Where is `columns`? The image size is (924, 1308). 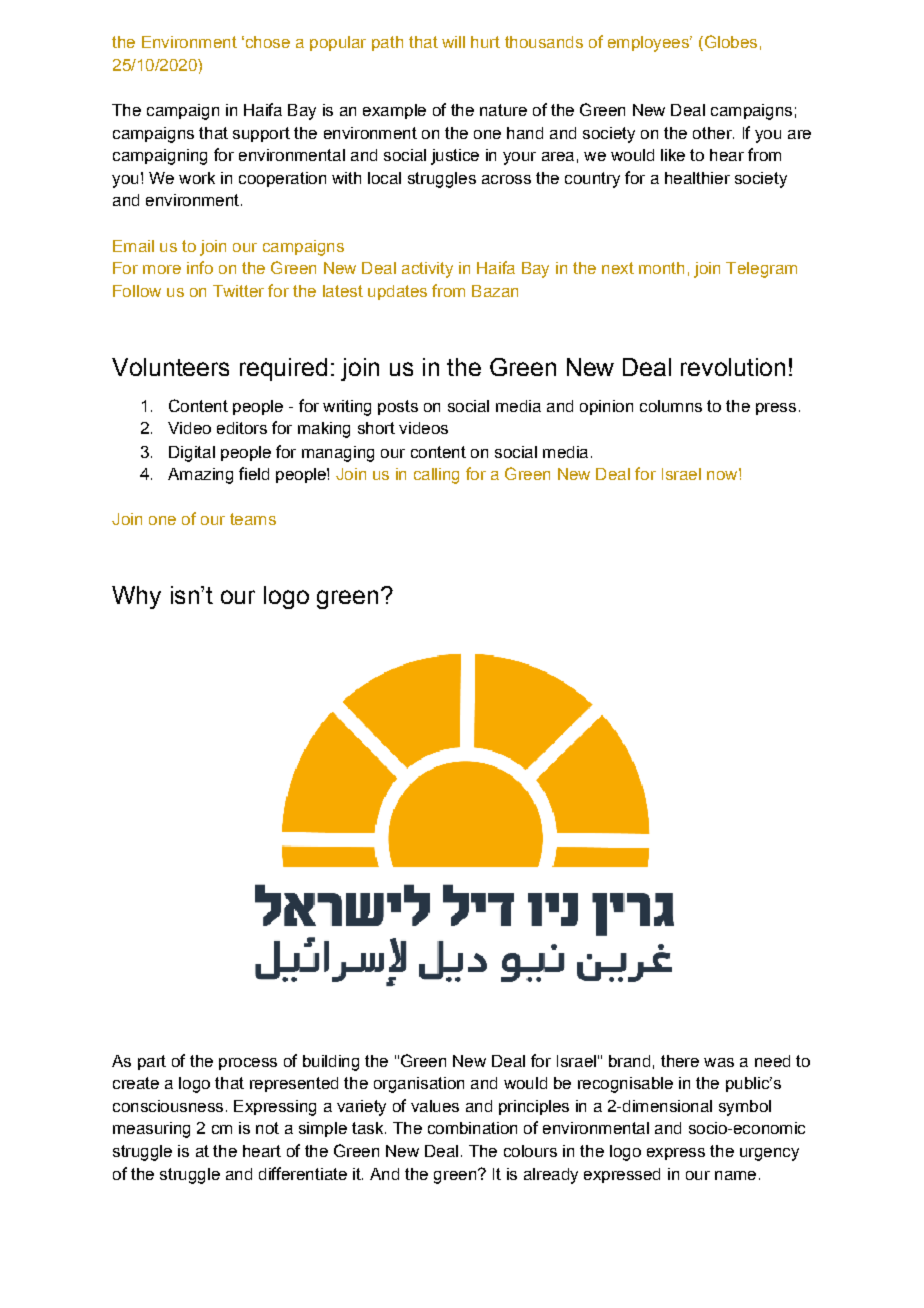
columns is located at coordinates (671, 406).
